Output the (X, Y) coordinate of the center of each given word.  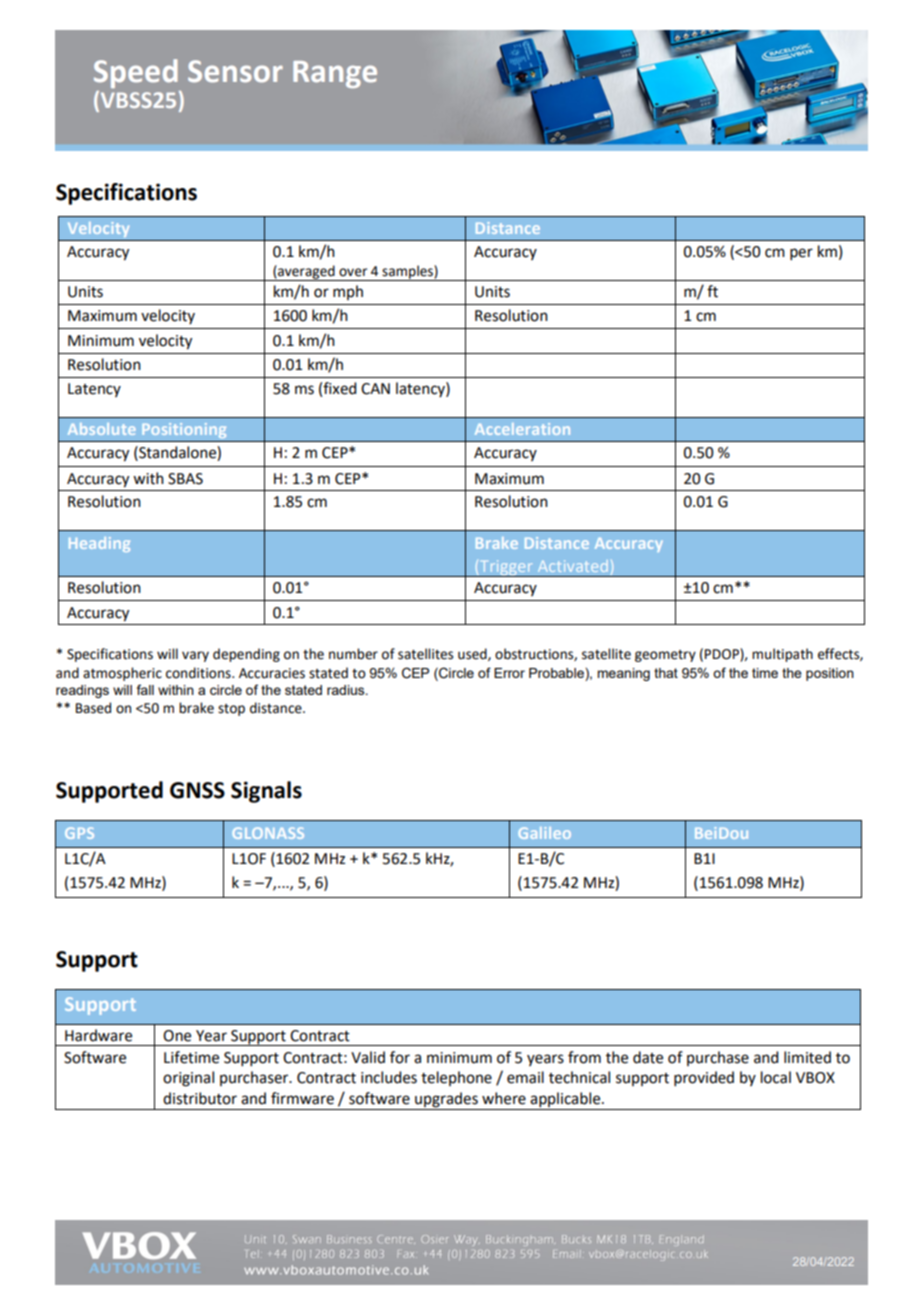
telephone (456, 1078)
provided (704, 1078)
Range (335, 74)
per (801, 254)
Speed (136, 73)
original (188, 1079)
